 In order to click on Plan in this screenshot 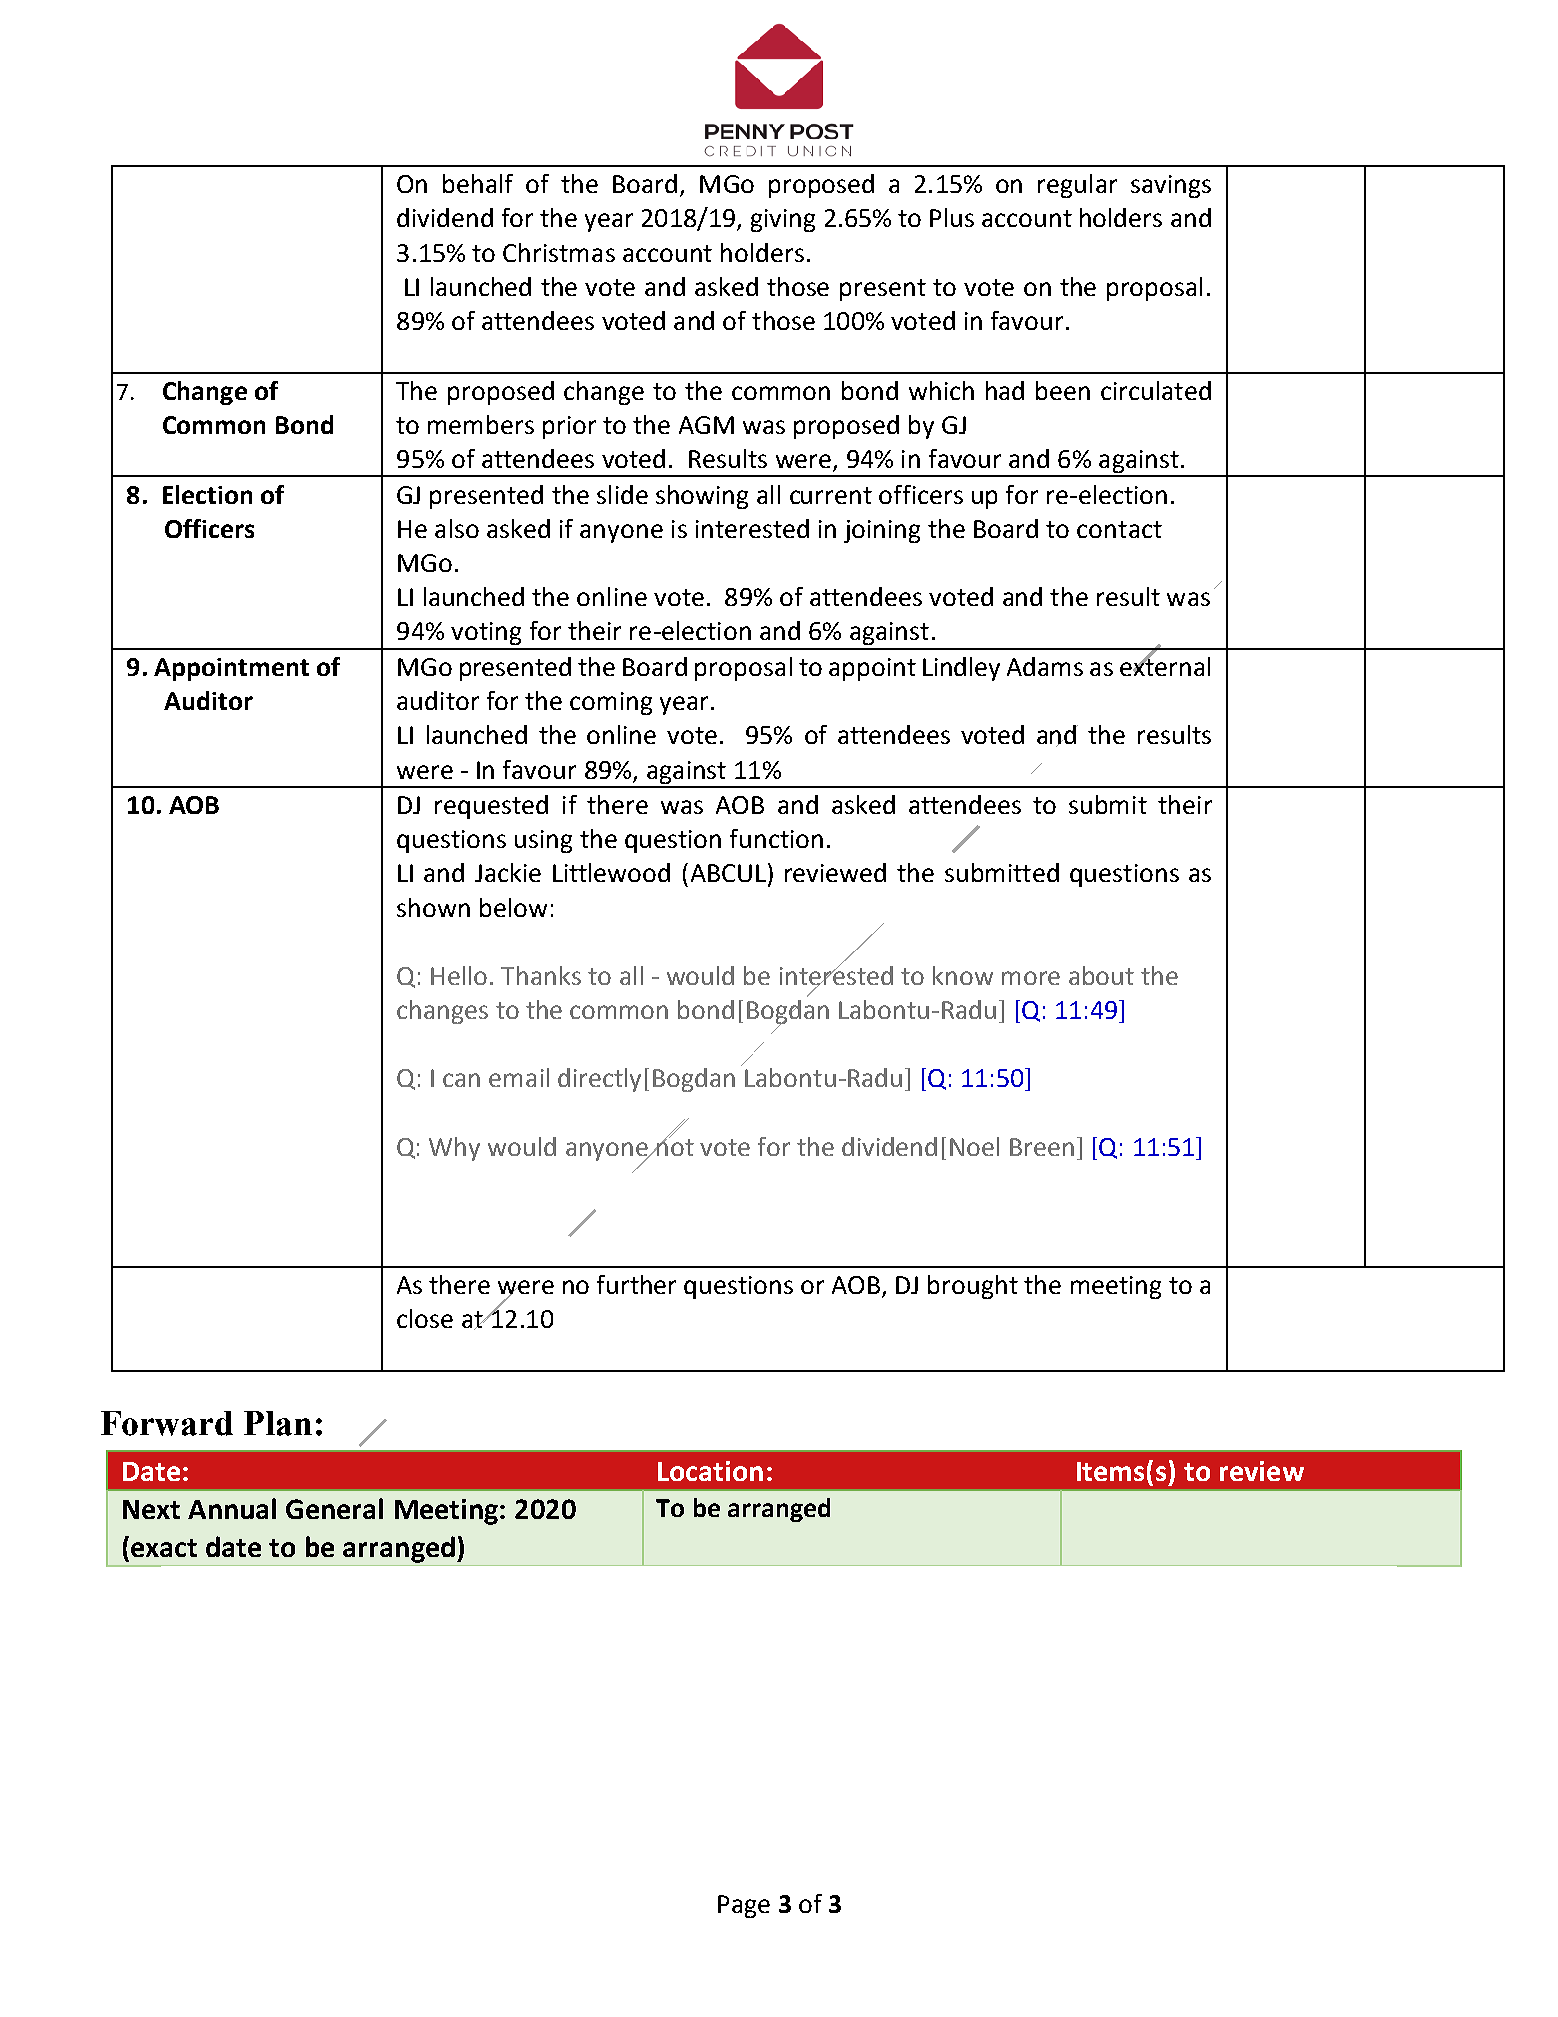, I will do `click(278, 1423)`.
